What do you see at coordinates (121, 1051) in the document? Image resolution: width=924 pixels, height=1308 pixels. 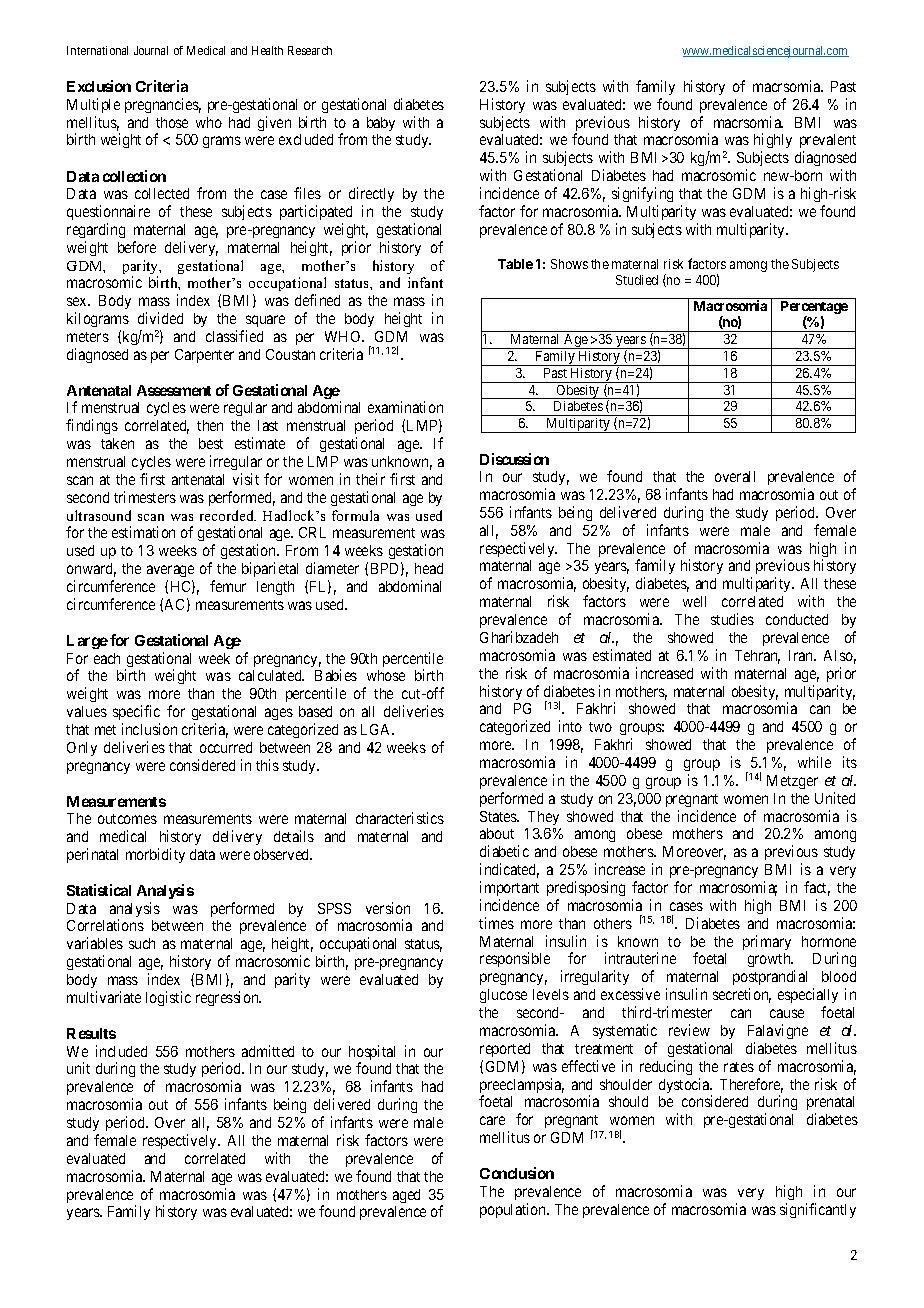 I see `included` at bounding box center [121, 1051].
